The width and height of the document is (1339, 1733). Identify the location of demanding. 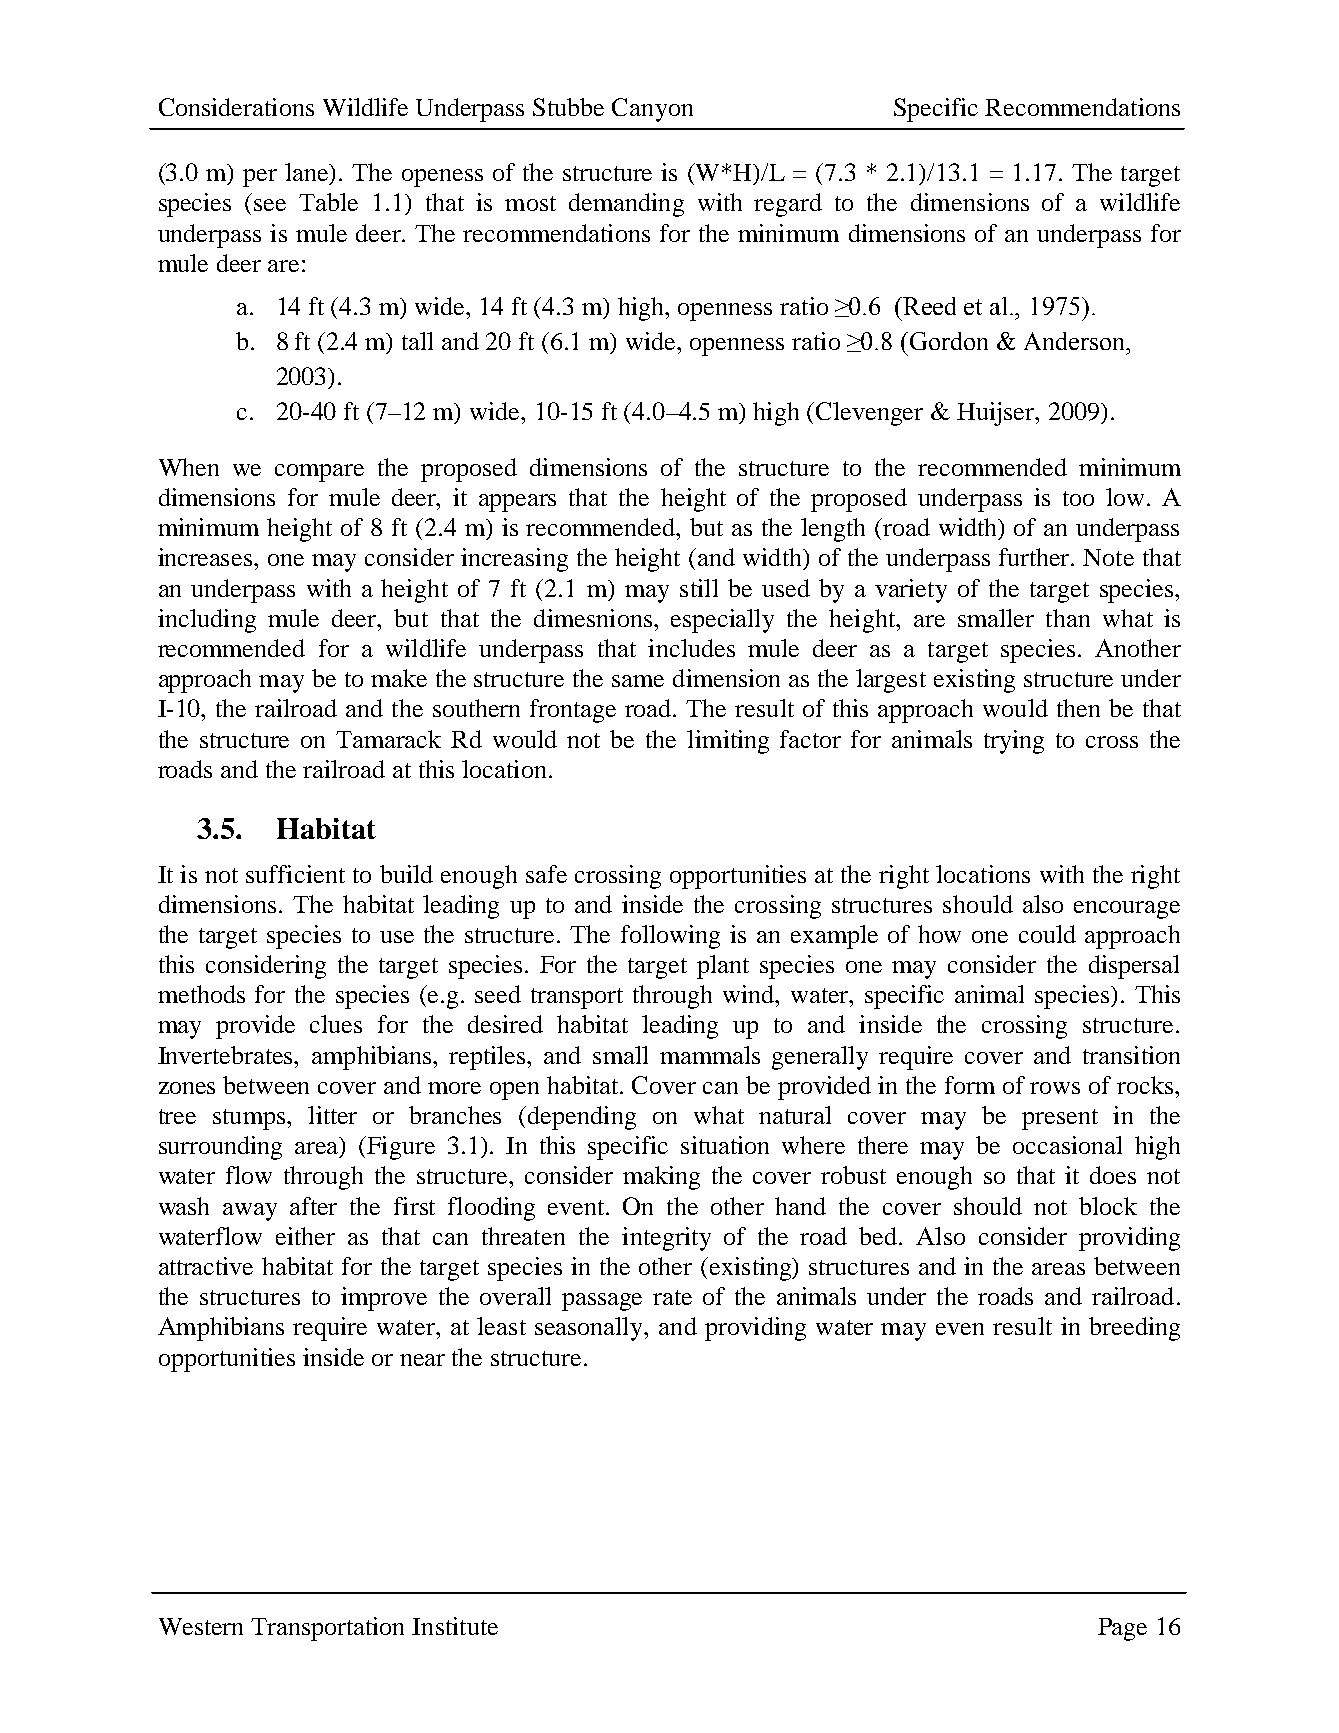
(626, 205).
